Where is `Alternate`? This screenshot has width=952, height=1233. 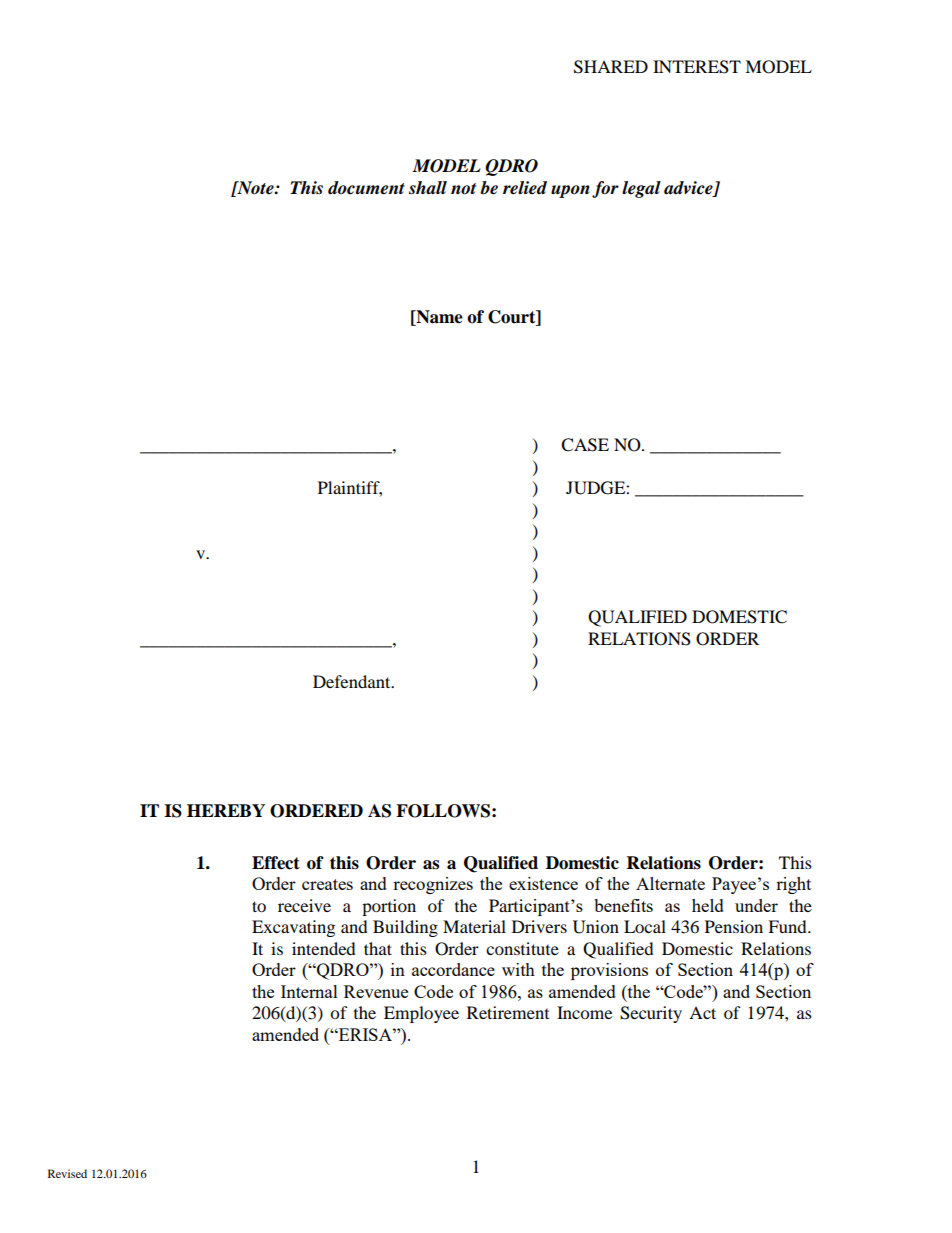
Alternate is located at coordinates (670, 883).
